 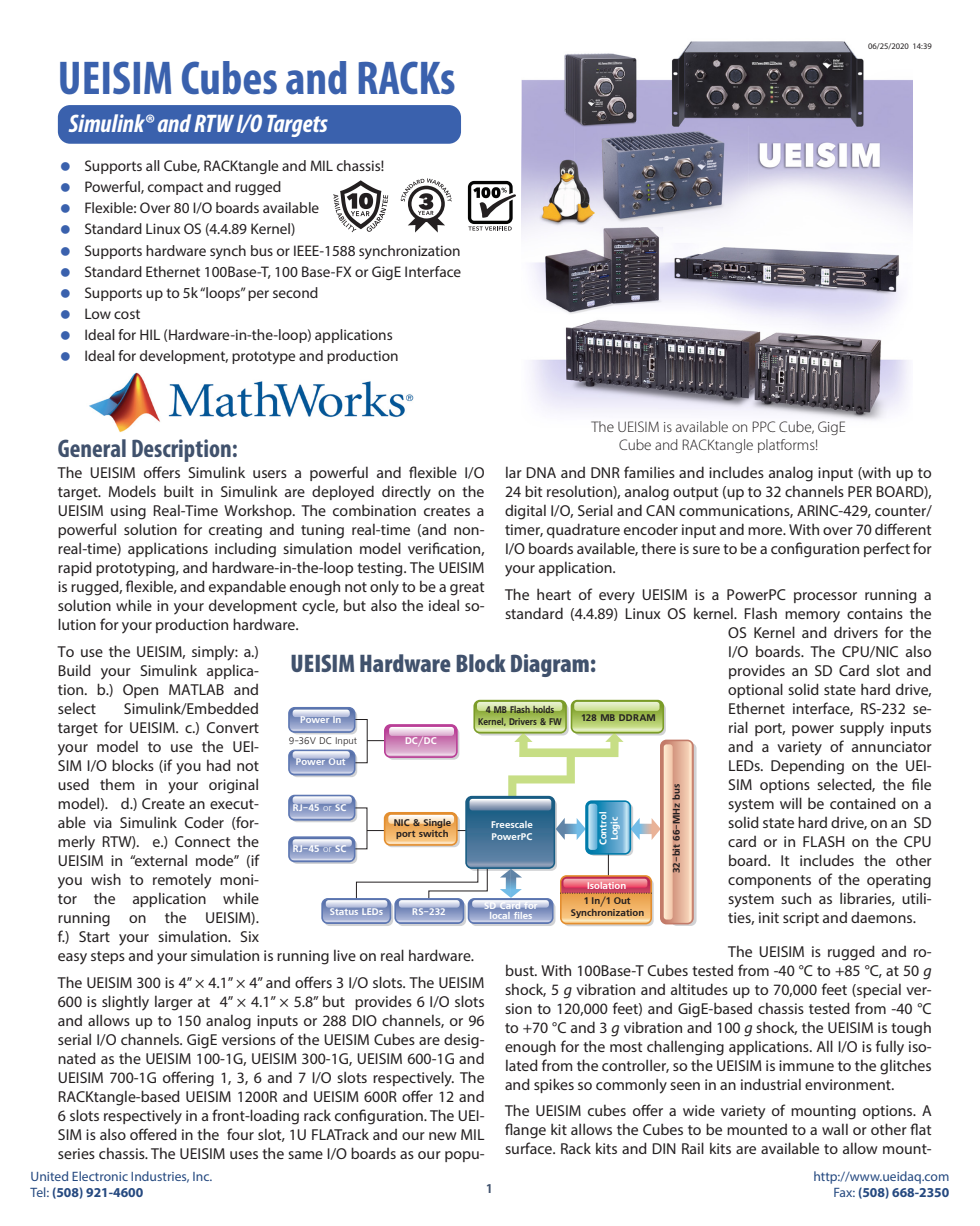 I want to click on second, so click(x=295, y=292).
